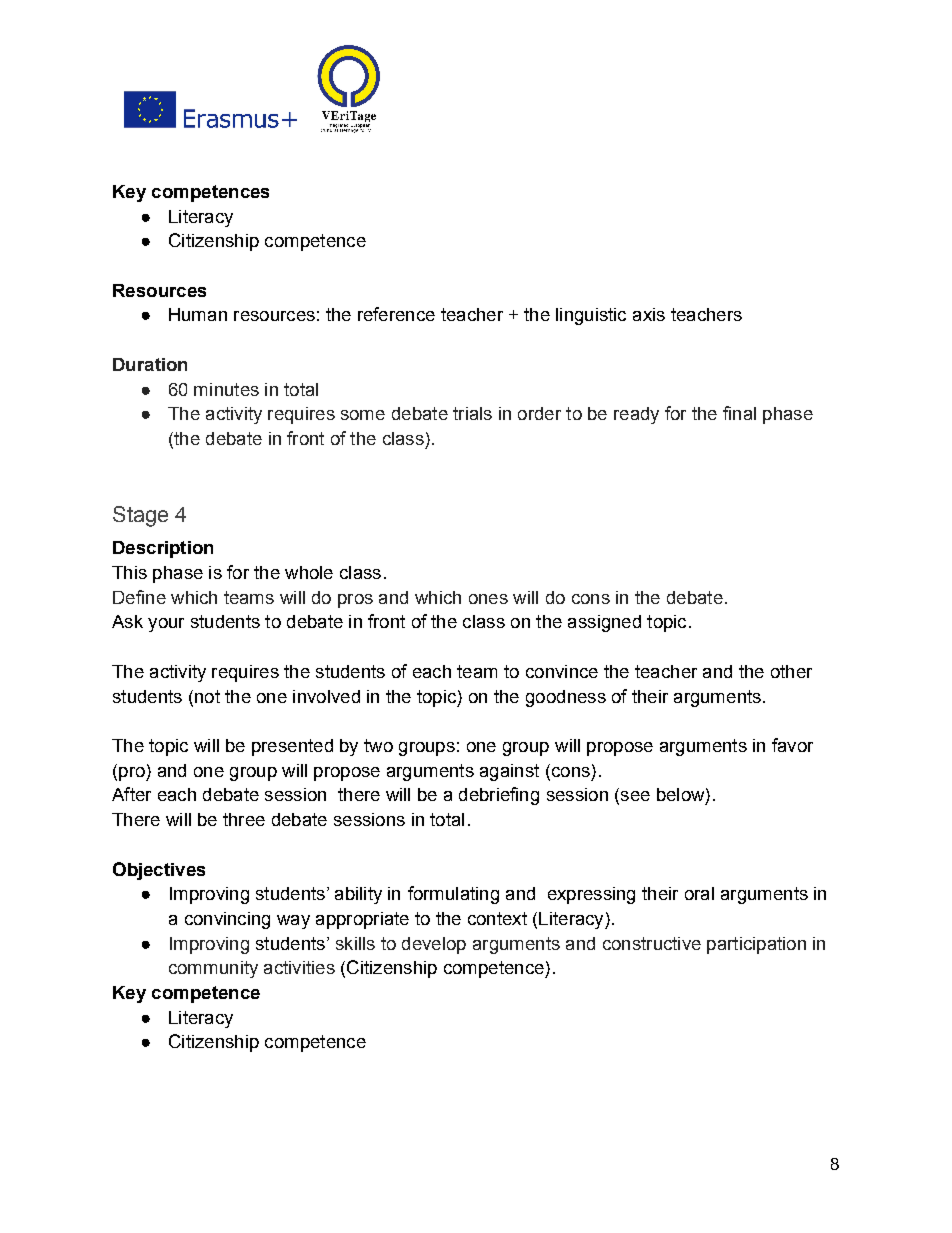 Image resolution: width=952 pixels, height=1233 pixels. What do you see at coordinates (649, 314) in the document?
I see `axis` at bounding box center [649, 314].
